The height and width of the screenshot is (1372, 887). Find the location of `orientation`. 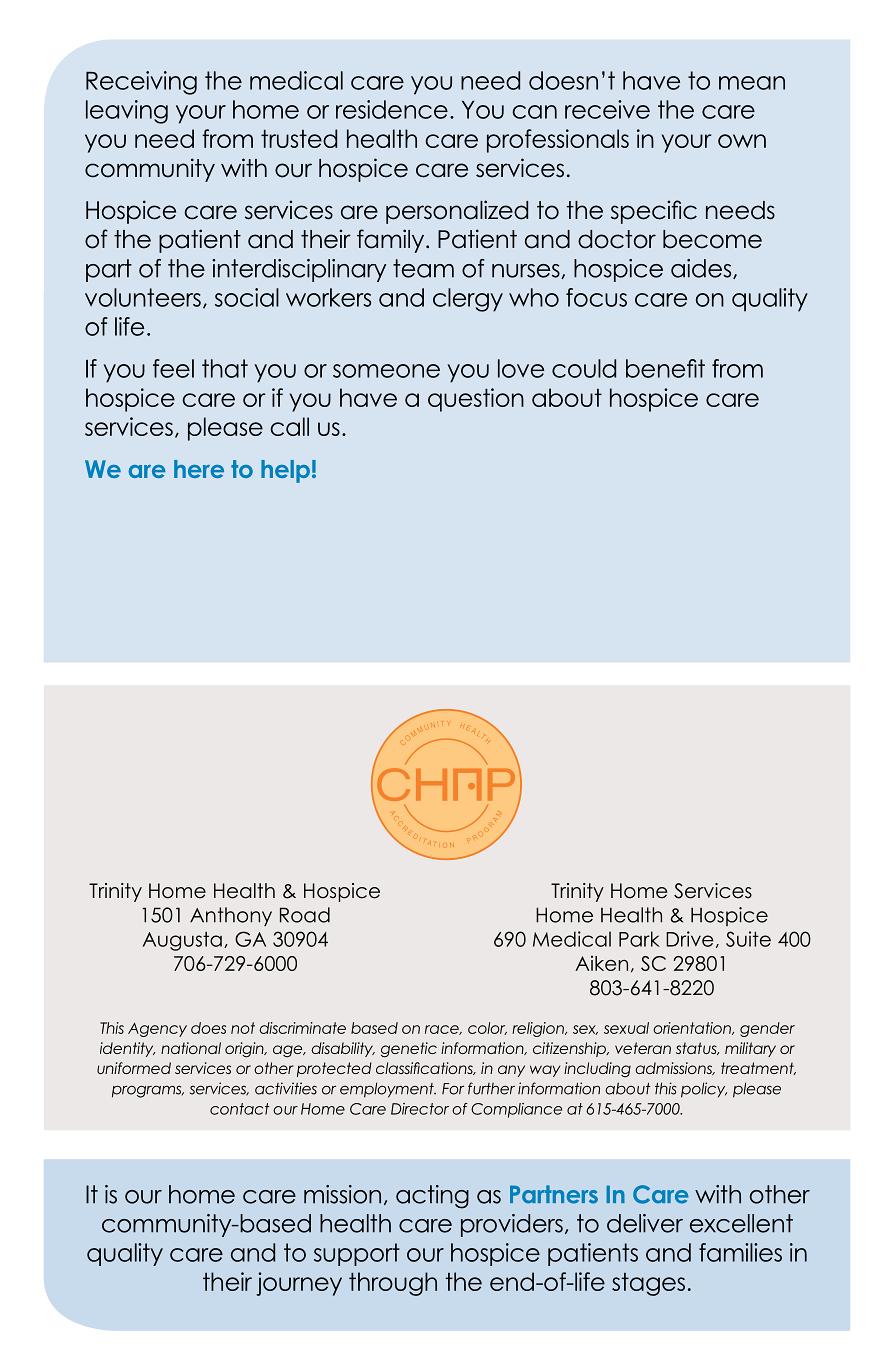

orientation is located at coordinates (693, 1028).
